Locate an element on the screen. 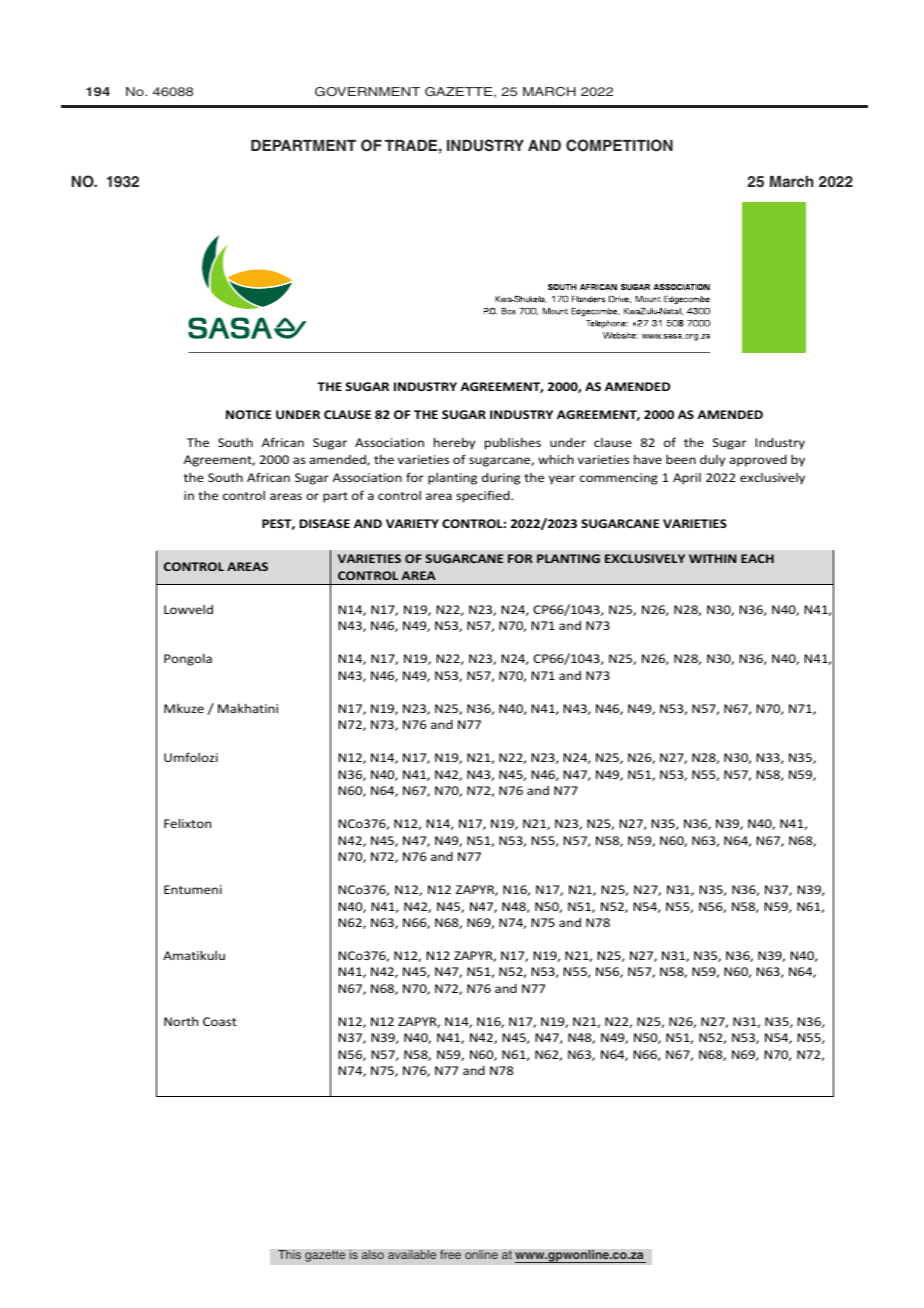  free is located at coordinates (450, 1254).
